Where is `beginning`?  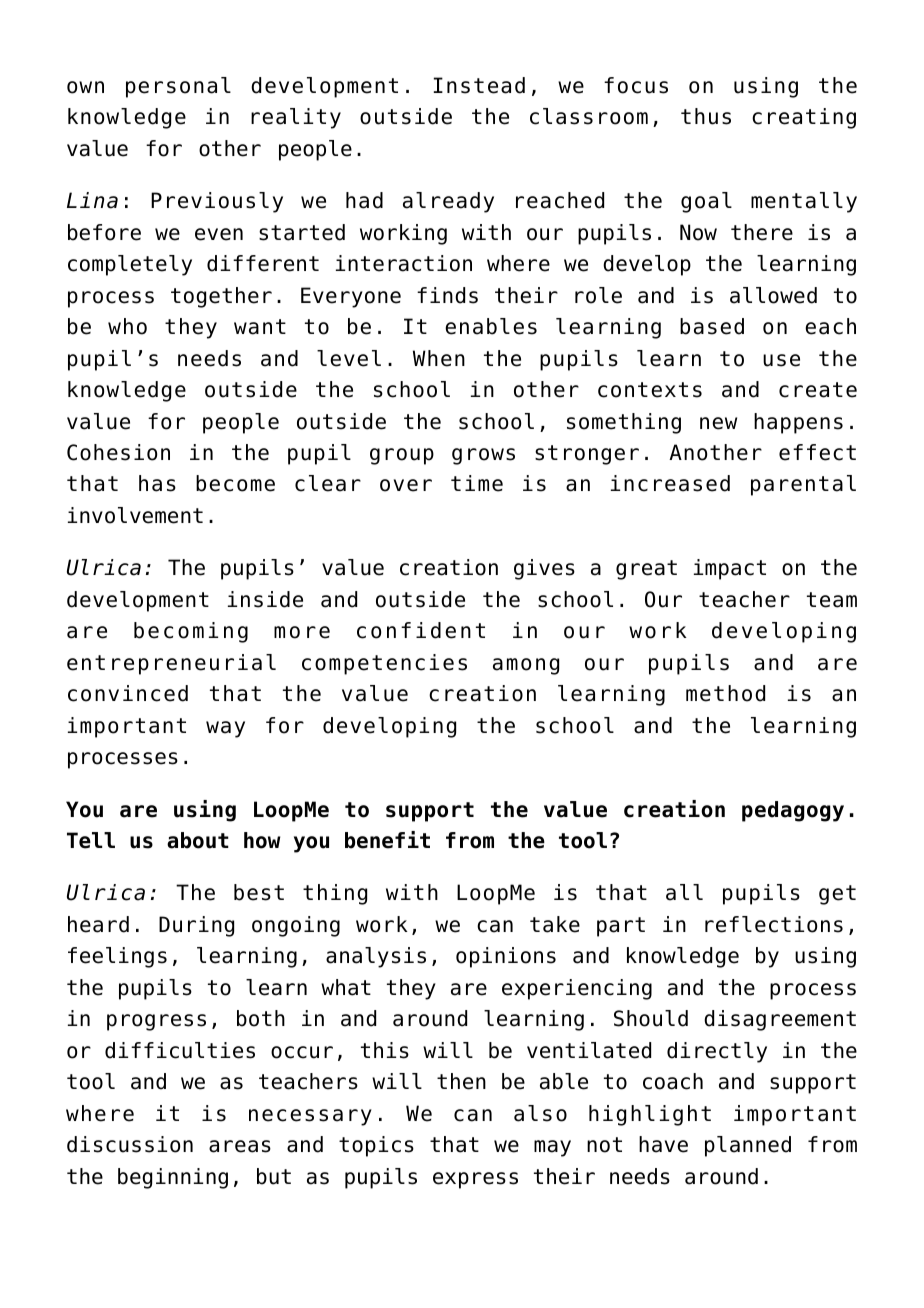 beginning is located at coordinates (173, 1178).
